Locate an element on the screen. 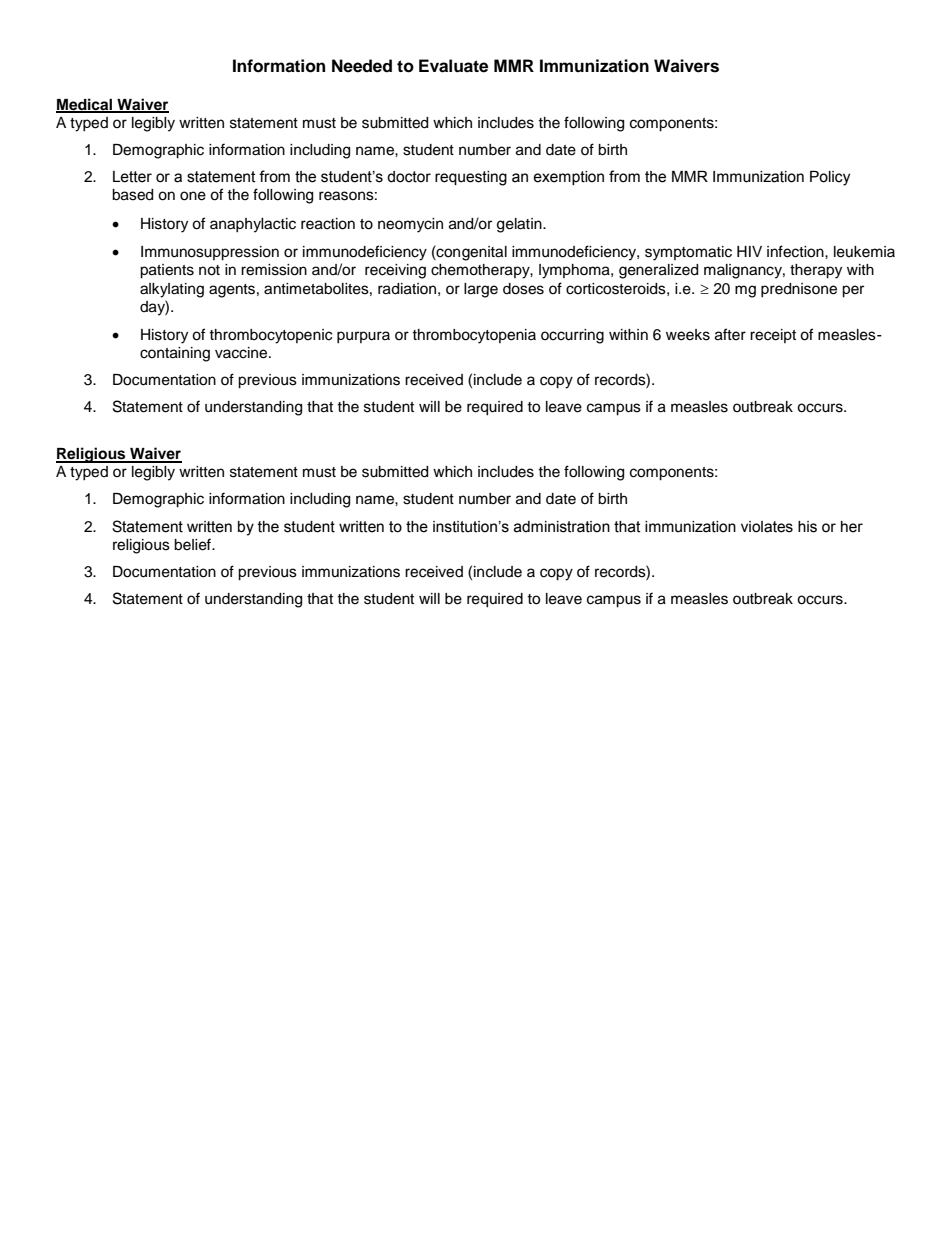  requesting is located at coordinates (471, 178).
